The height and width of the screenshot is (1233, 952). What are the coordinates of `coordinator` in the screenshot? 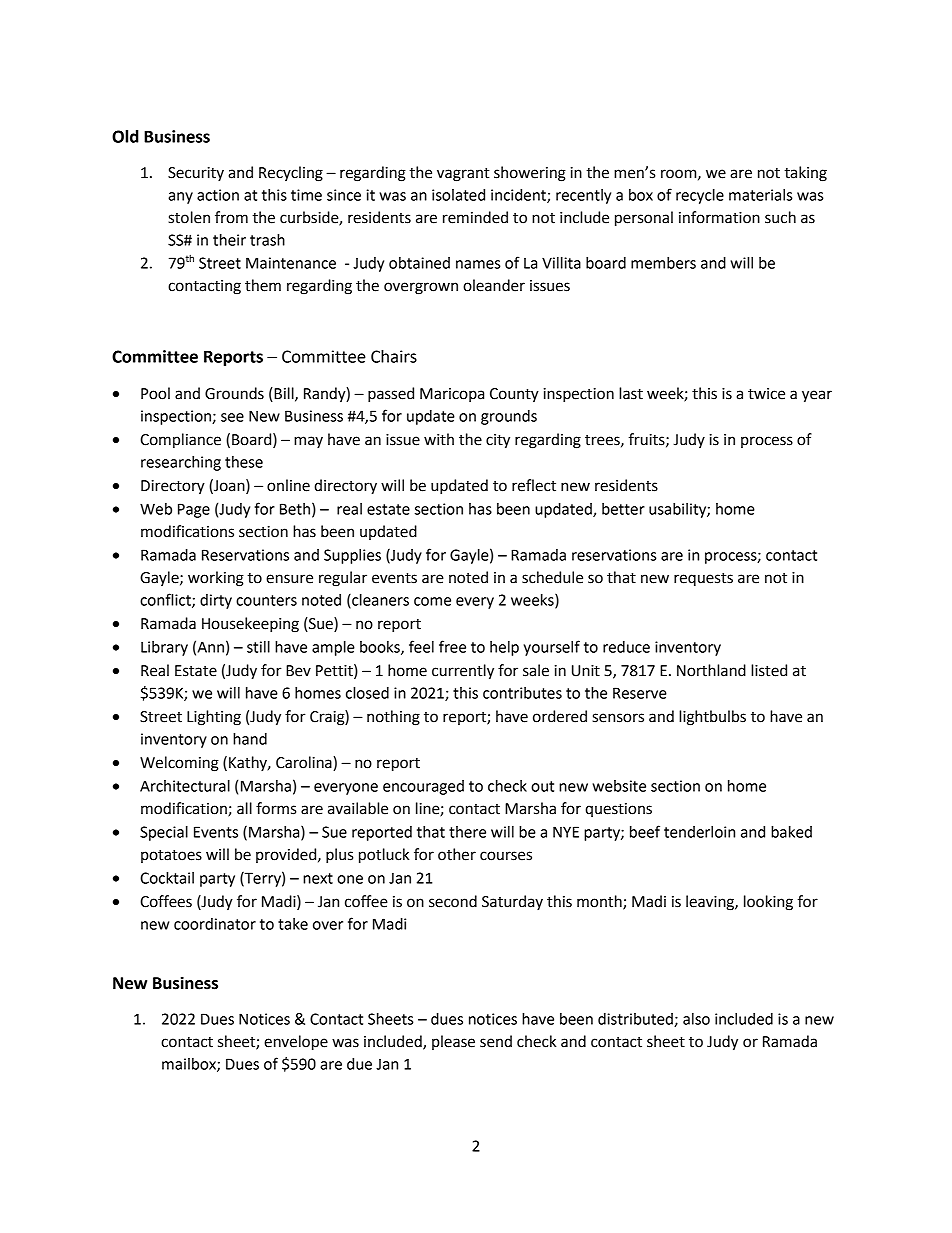 It's located at (215, 924).
